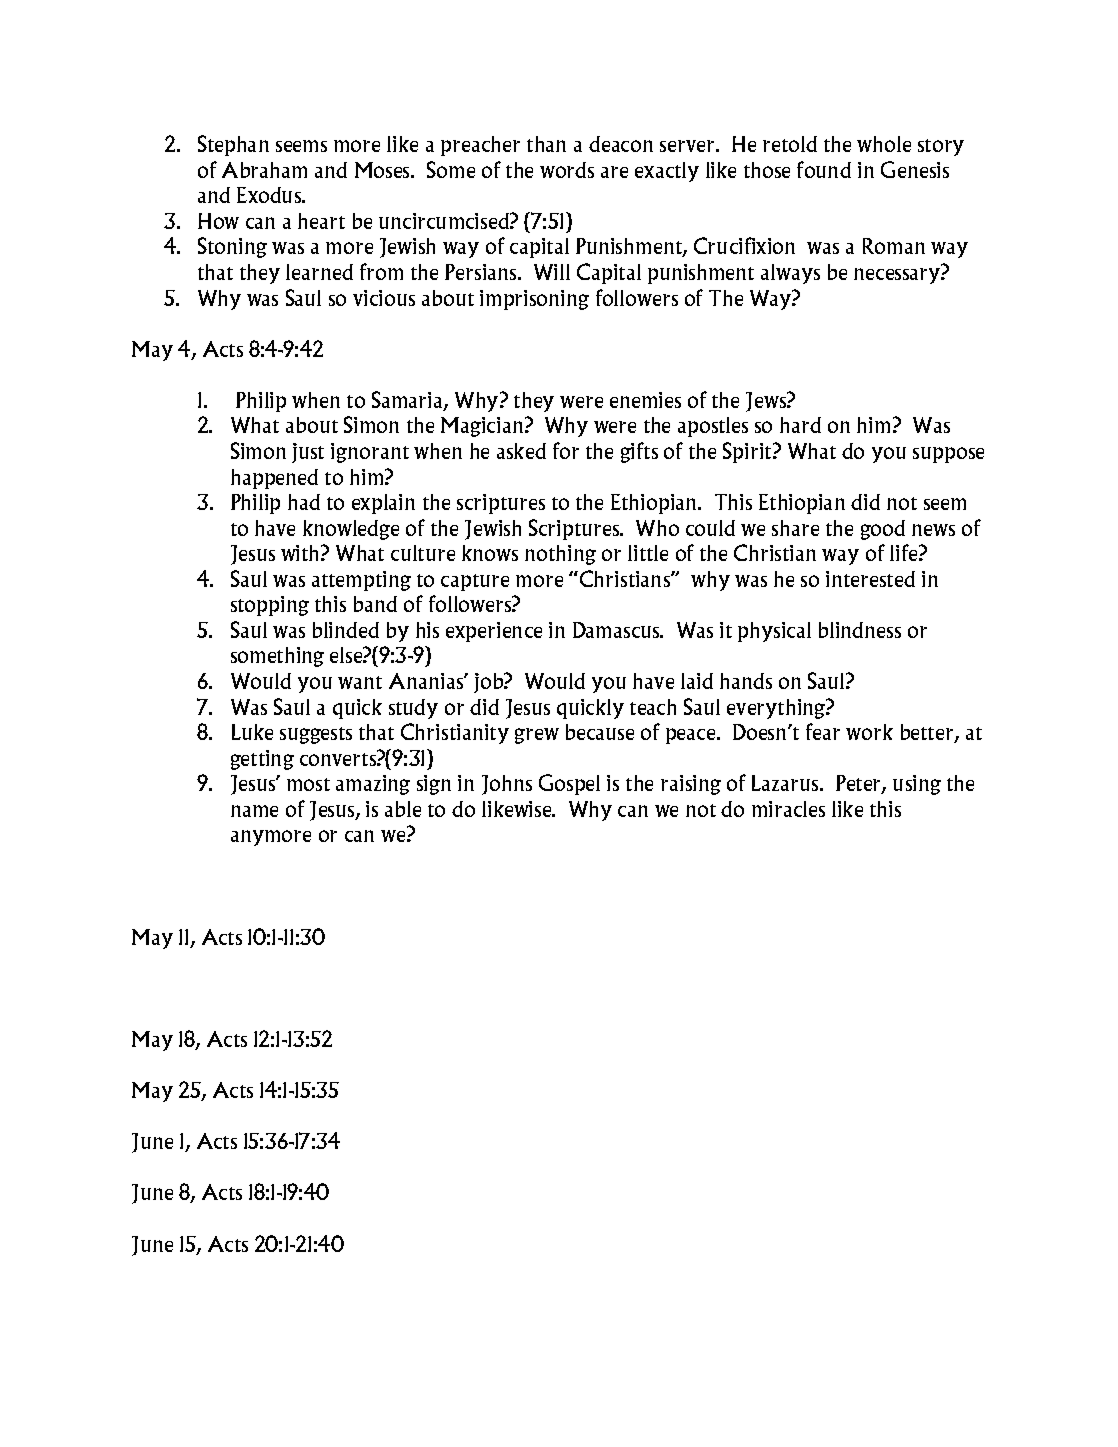  I want to click on nothing, so click(560, 555).
